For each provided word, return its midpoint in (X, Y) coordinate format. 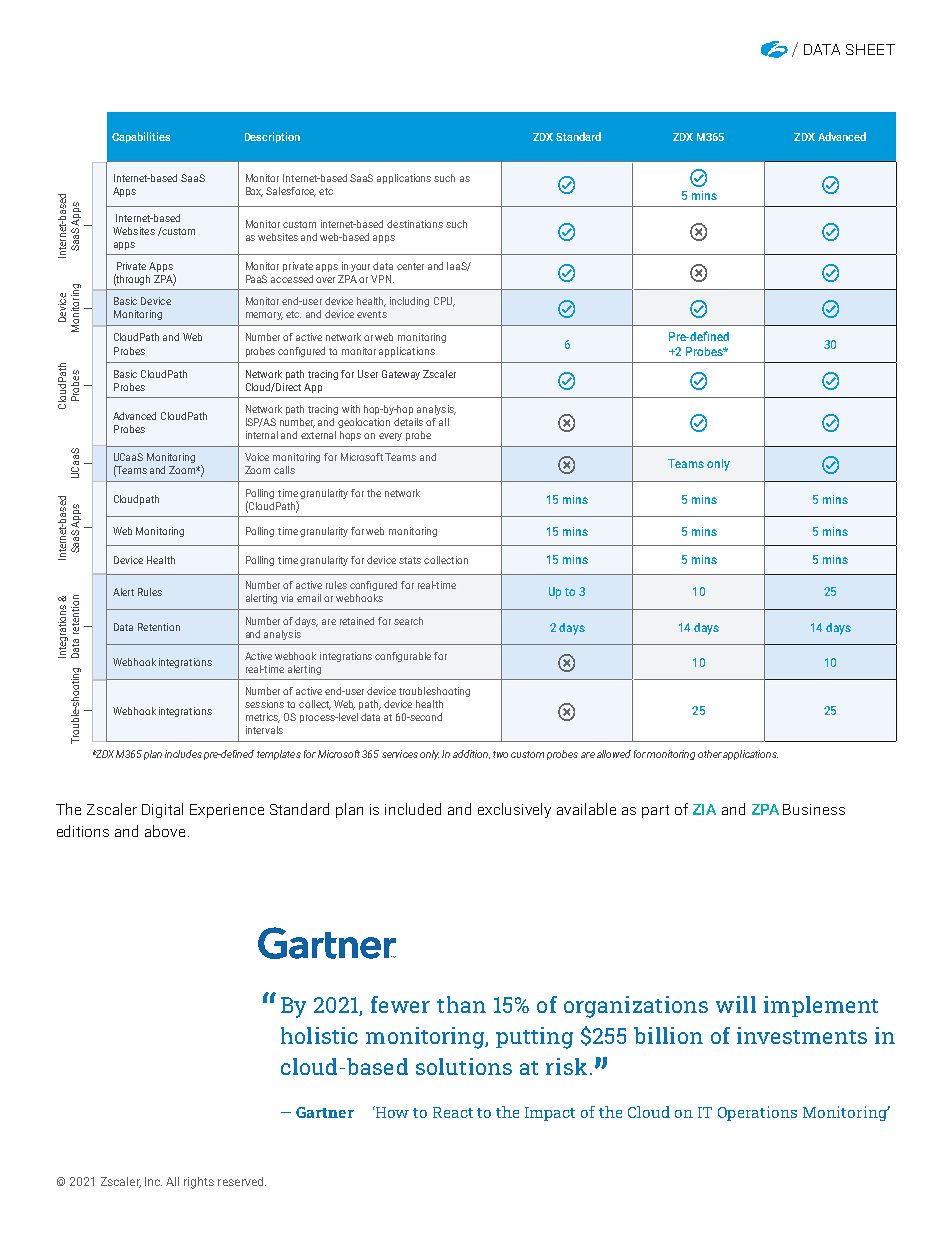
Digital (162, 810)
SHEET (870, 49)
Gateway (401, 375)
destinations (415, 224)
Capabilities (141, 137)
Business (814, 809)
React (453, 1112)
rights (199, 1183)
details (408, 422)
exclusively (514, 810)
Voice (257, 457)
